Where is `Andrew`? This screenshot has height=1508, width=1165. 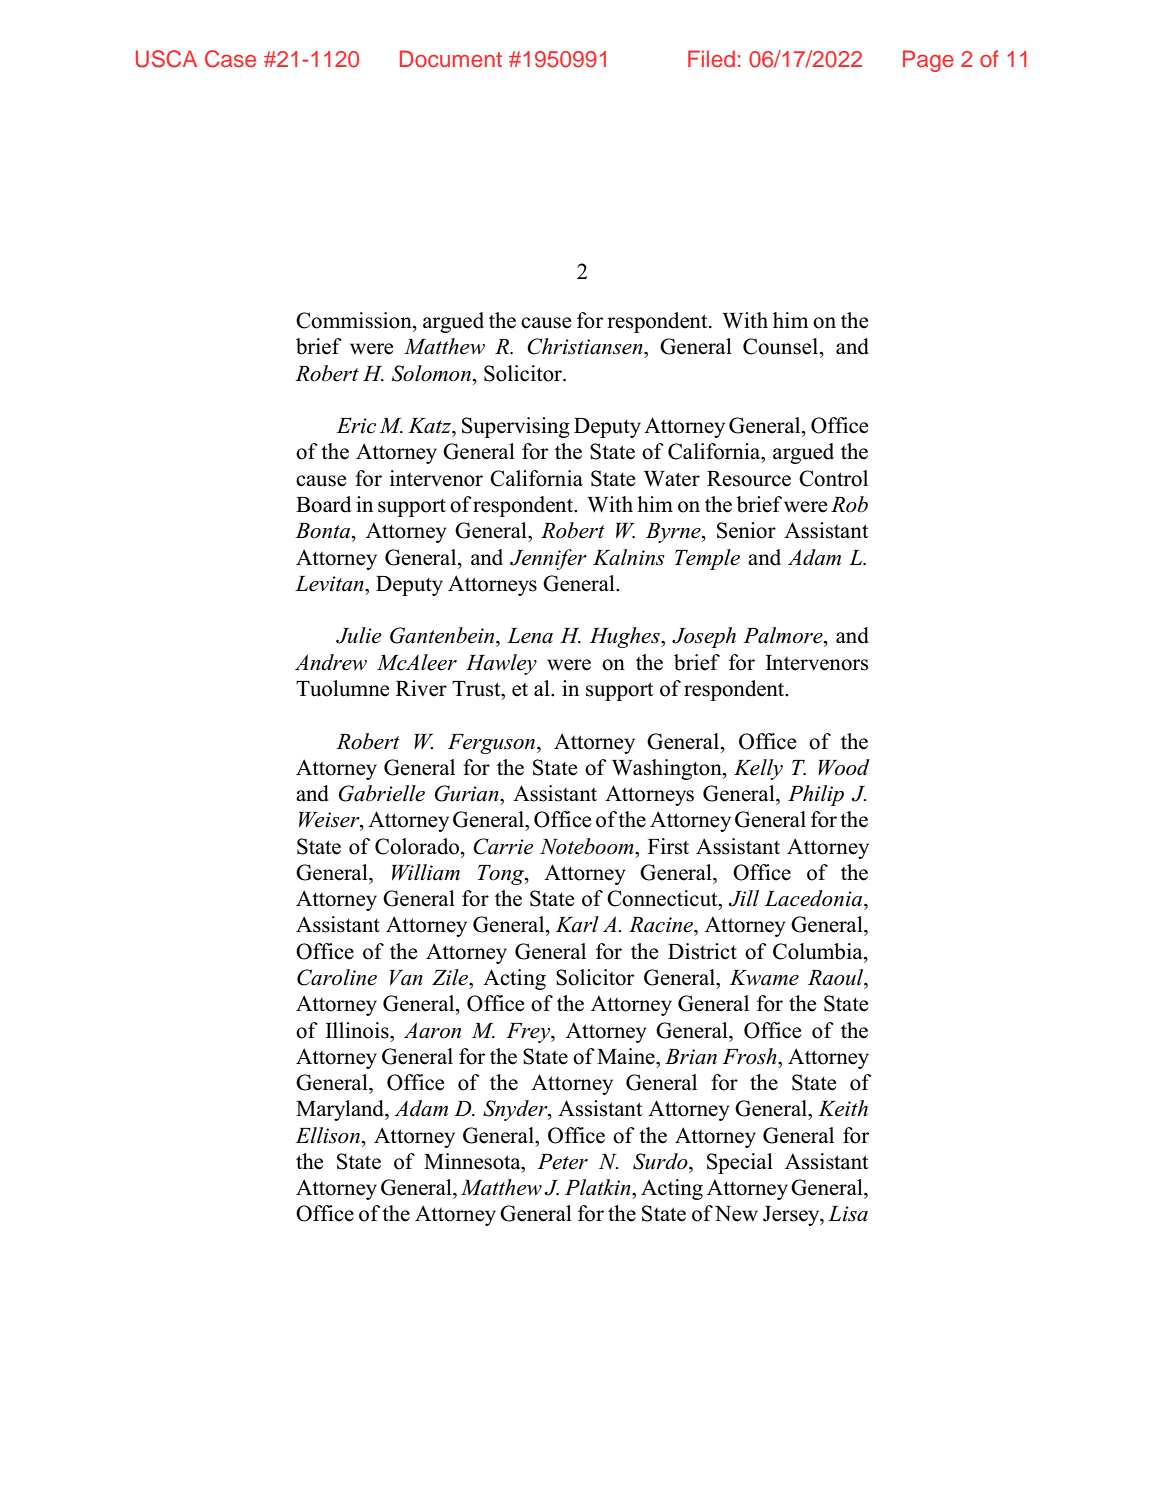 Andrew is located at coordinates (331, 662).
